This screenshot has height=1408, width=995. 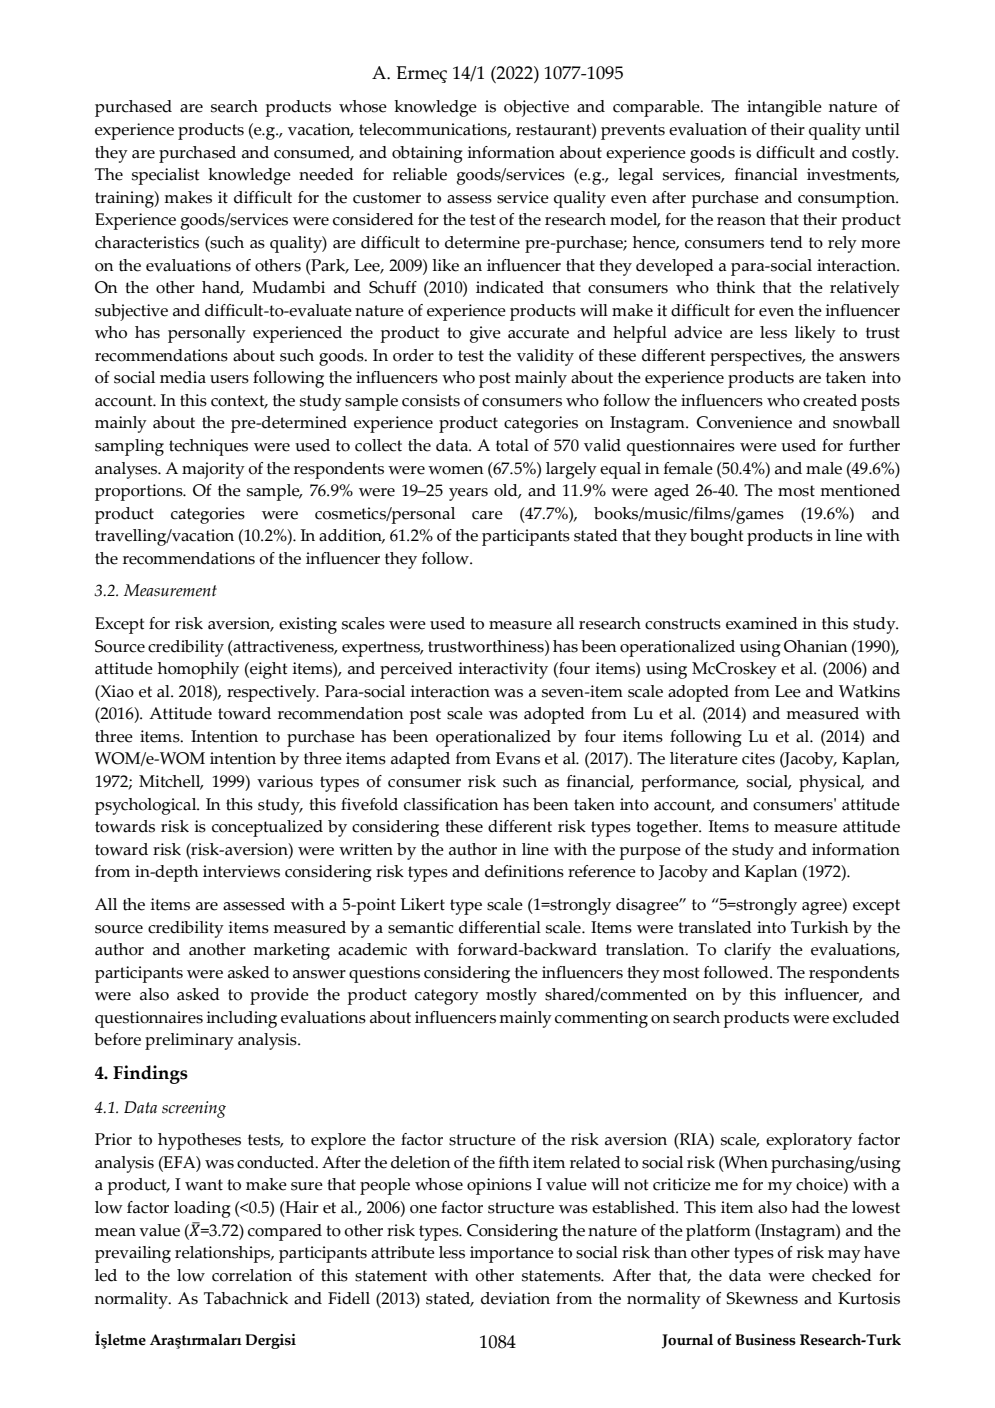 What do you see at coordinates (447, 997) in the screenshot?
I see `category` at bounding box center [447, 997].
